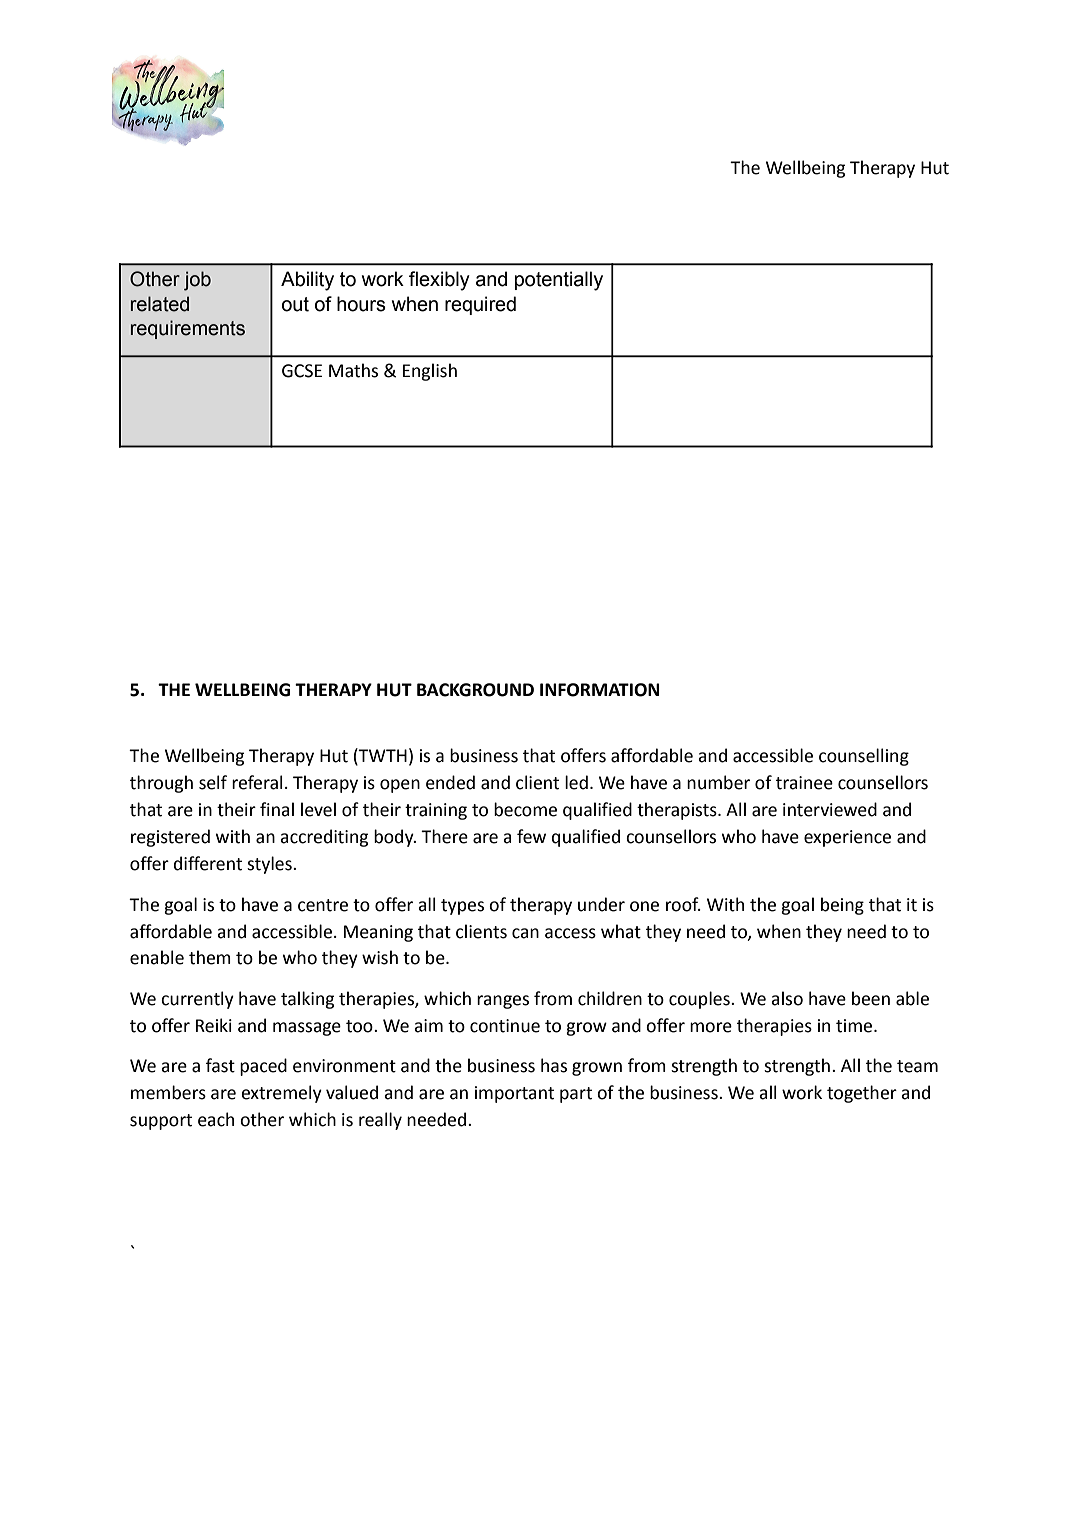  Describe the element at coordinates (430, 372) in the screenshot. I see `English` at that location.
